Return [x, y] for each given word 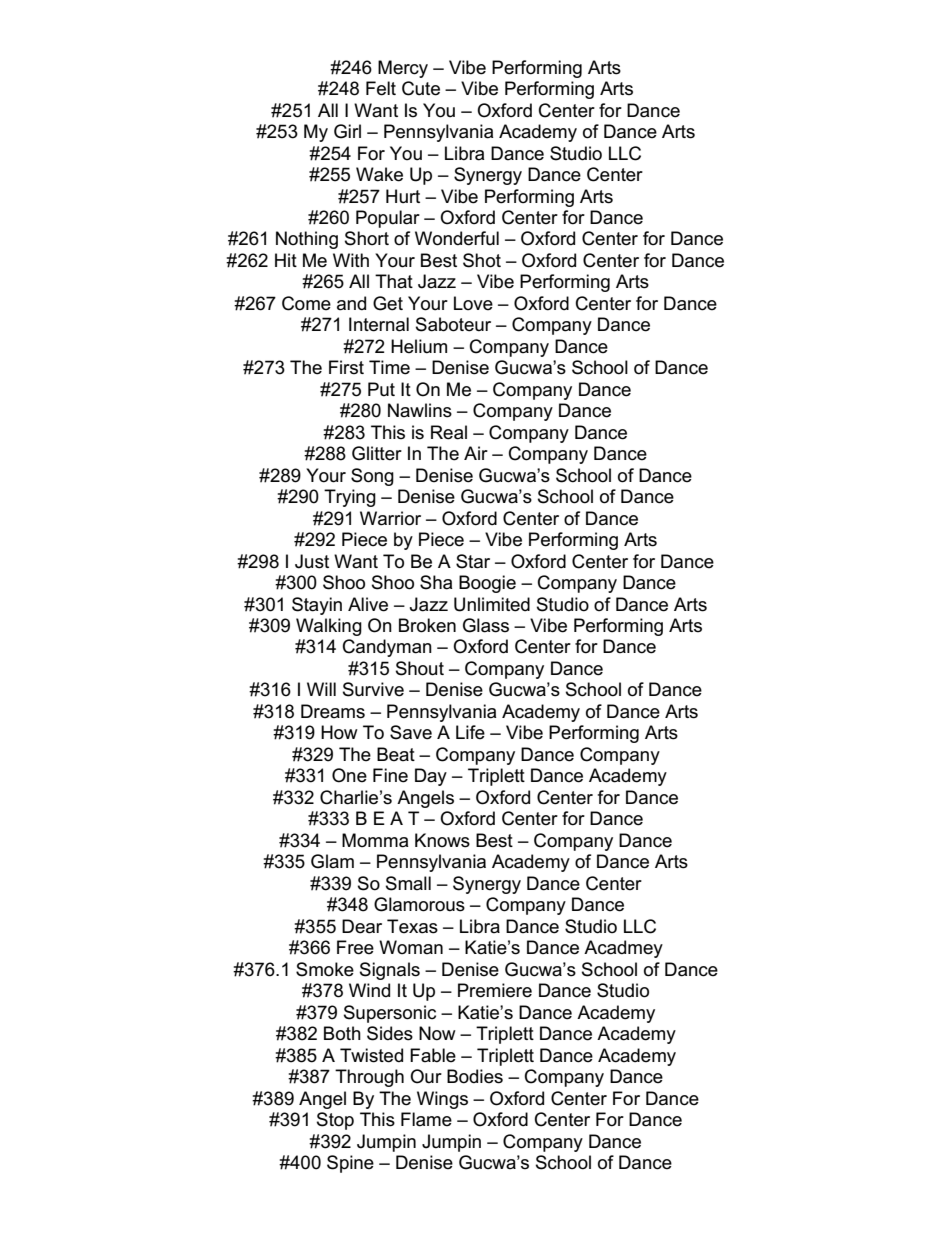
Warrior [390, 518]
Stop [335, 1121]
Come [306, 303]
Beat [396, 754]
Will [321, 689]
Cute [421, 88]
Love [473, 303]
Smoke [325, 969]
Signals [390, 971]
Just [312, 561]
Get [388, 303]
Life [470, 732]
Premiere [495, 990]
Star [473, 561]
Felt [381, 88]
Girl [347, 131]
